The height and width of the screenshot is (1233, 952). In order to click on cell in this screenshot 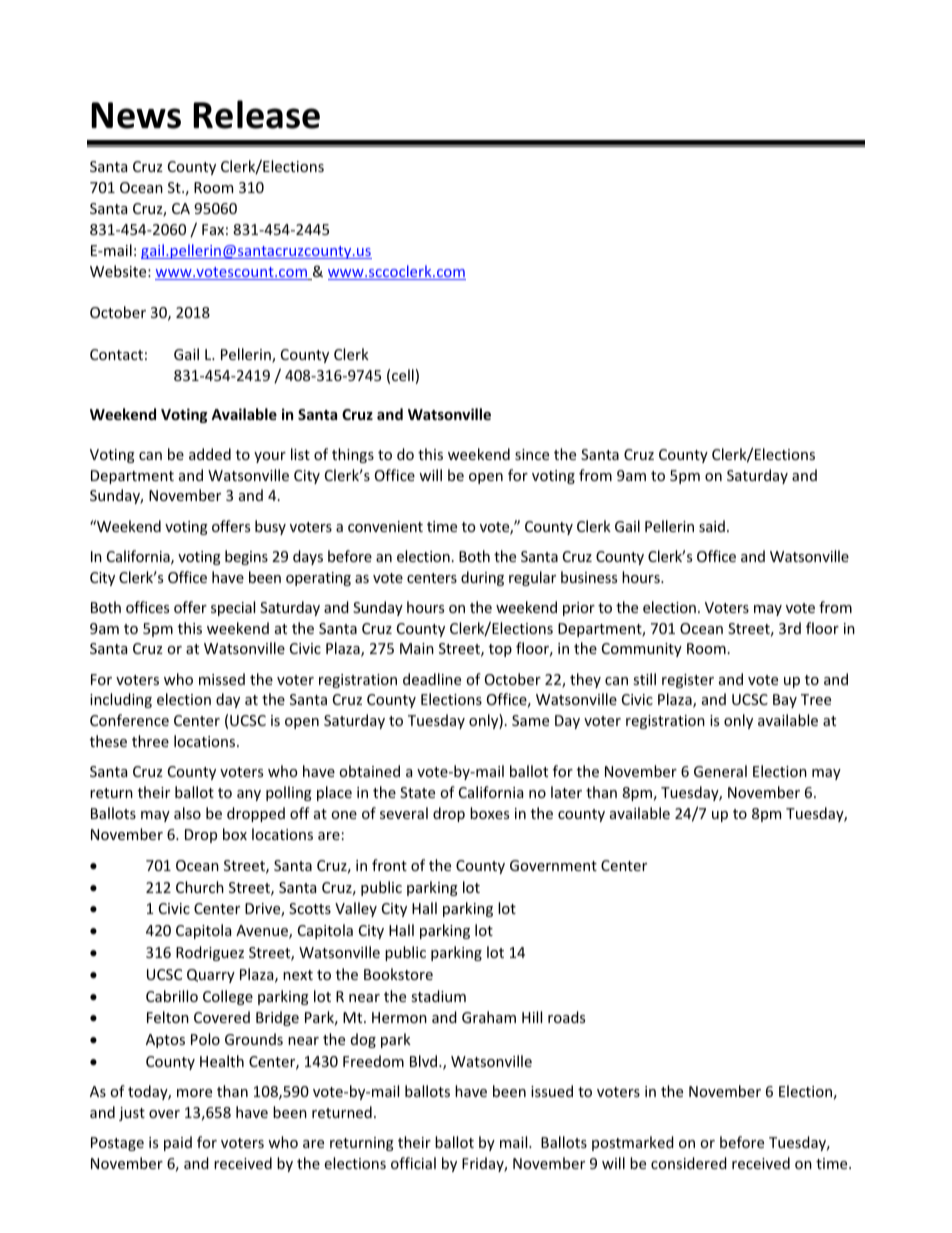, I will do `click(403, 375)`.
